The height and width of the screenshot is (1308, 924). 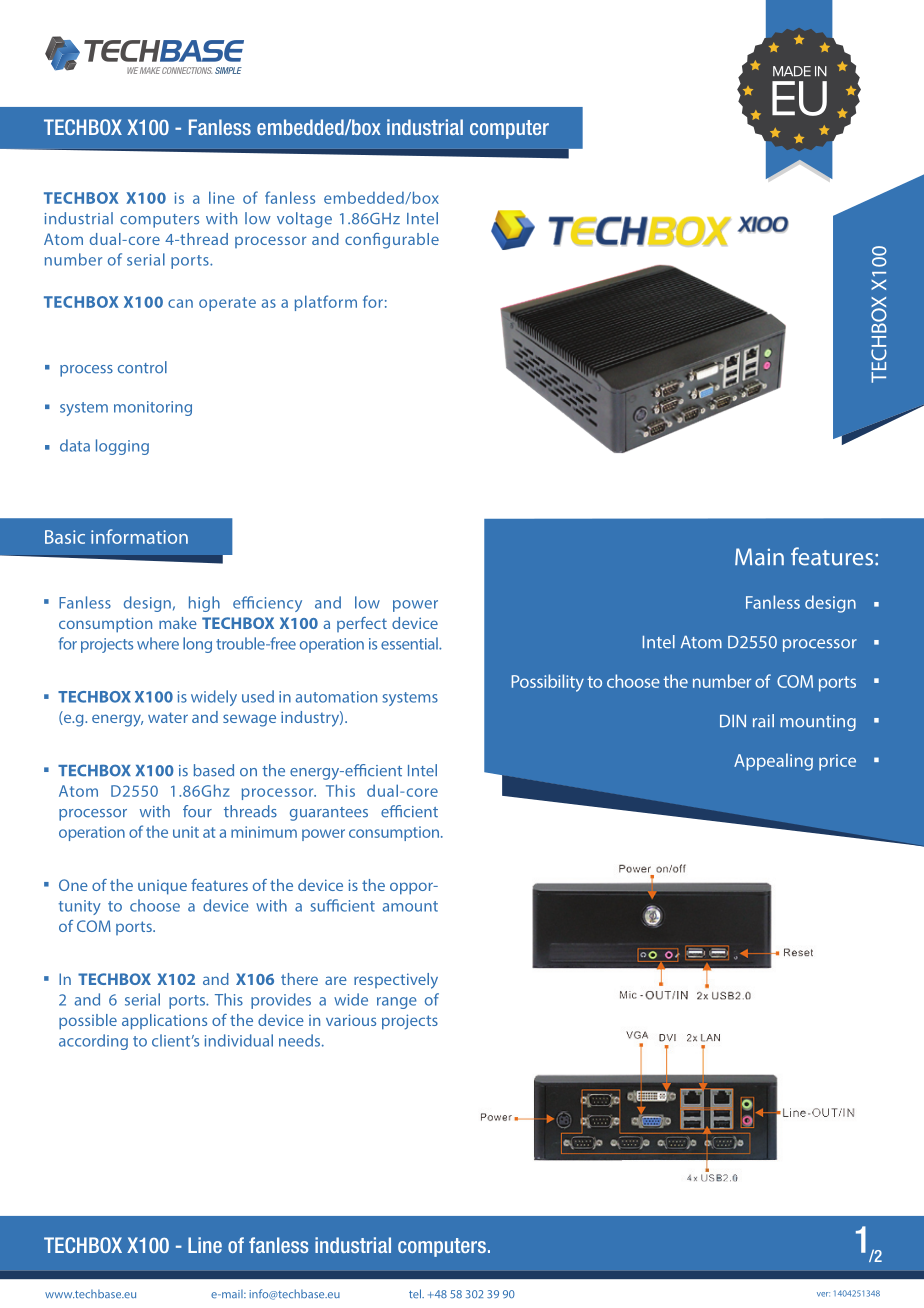 What do you see at coordinates (773, 762) in the screenshot?
I see `Appealing` at bounding box center [773, 762].
